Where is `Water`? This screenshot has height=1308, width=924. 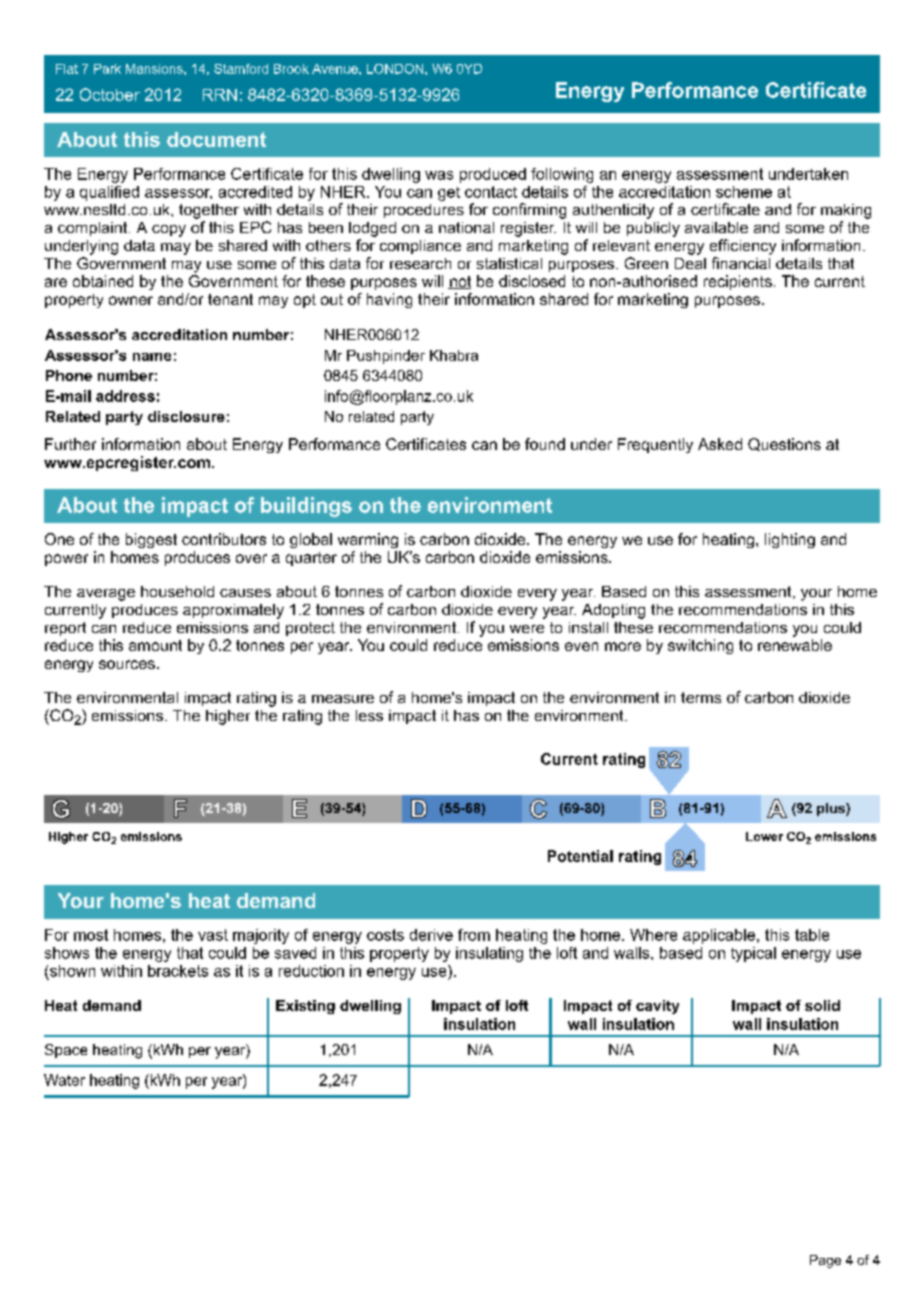
Water is located at coordinates (64, 1080).
